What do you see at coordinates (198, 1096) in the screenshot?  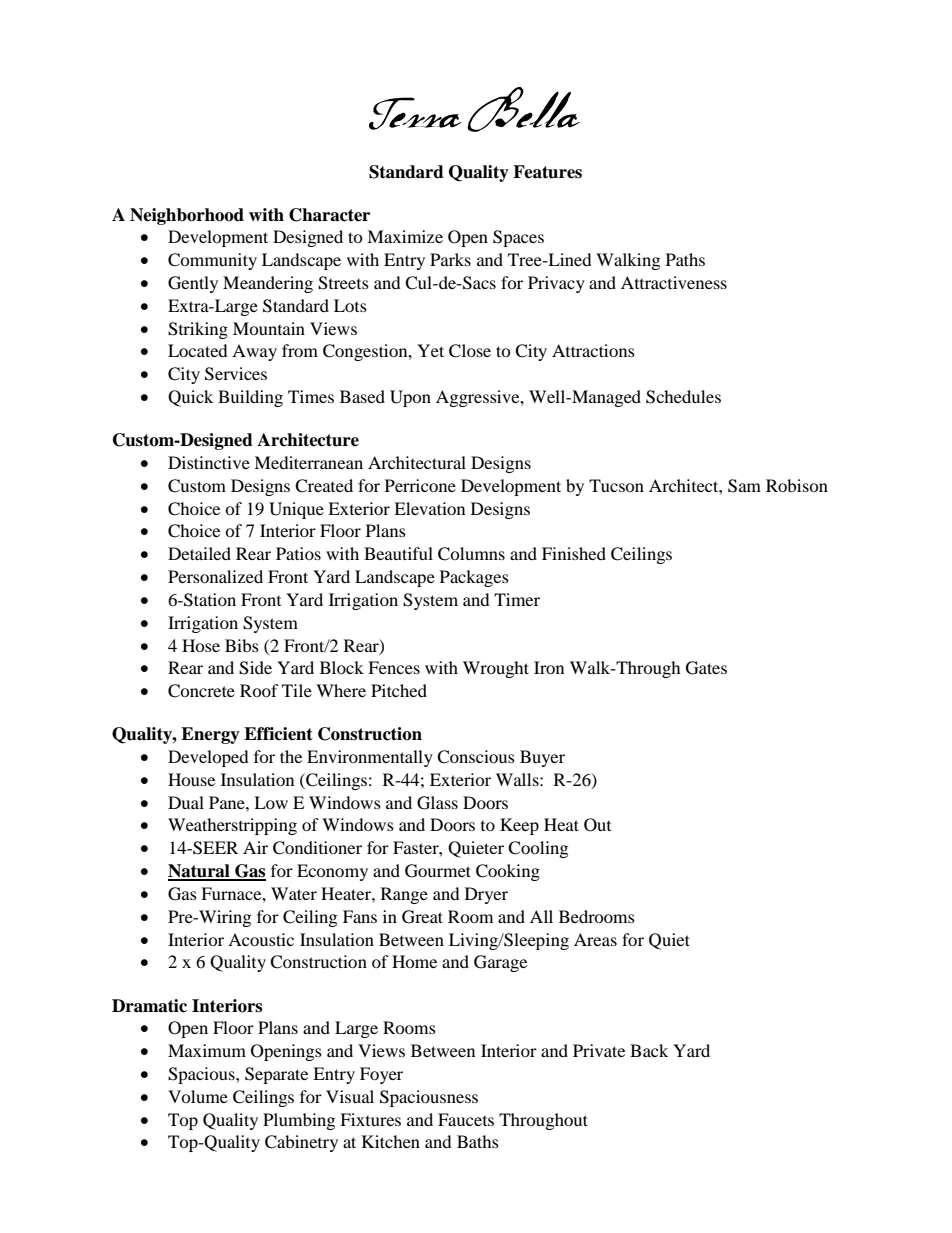 I see `Volume` at bounding box center [198, 1096].
